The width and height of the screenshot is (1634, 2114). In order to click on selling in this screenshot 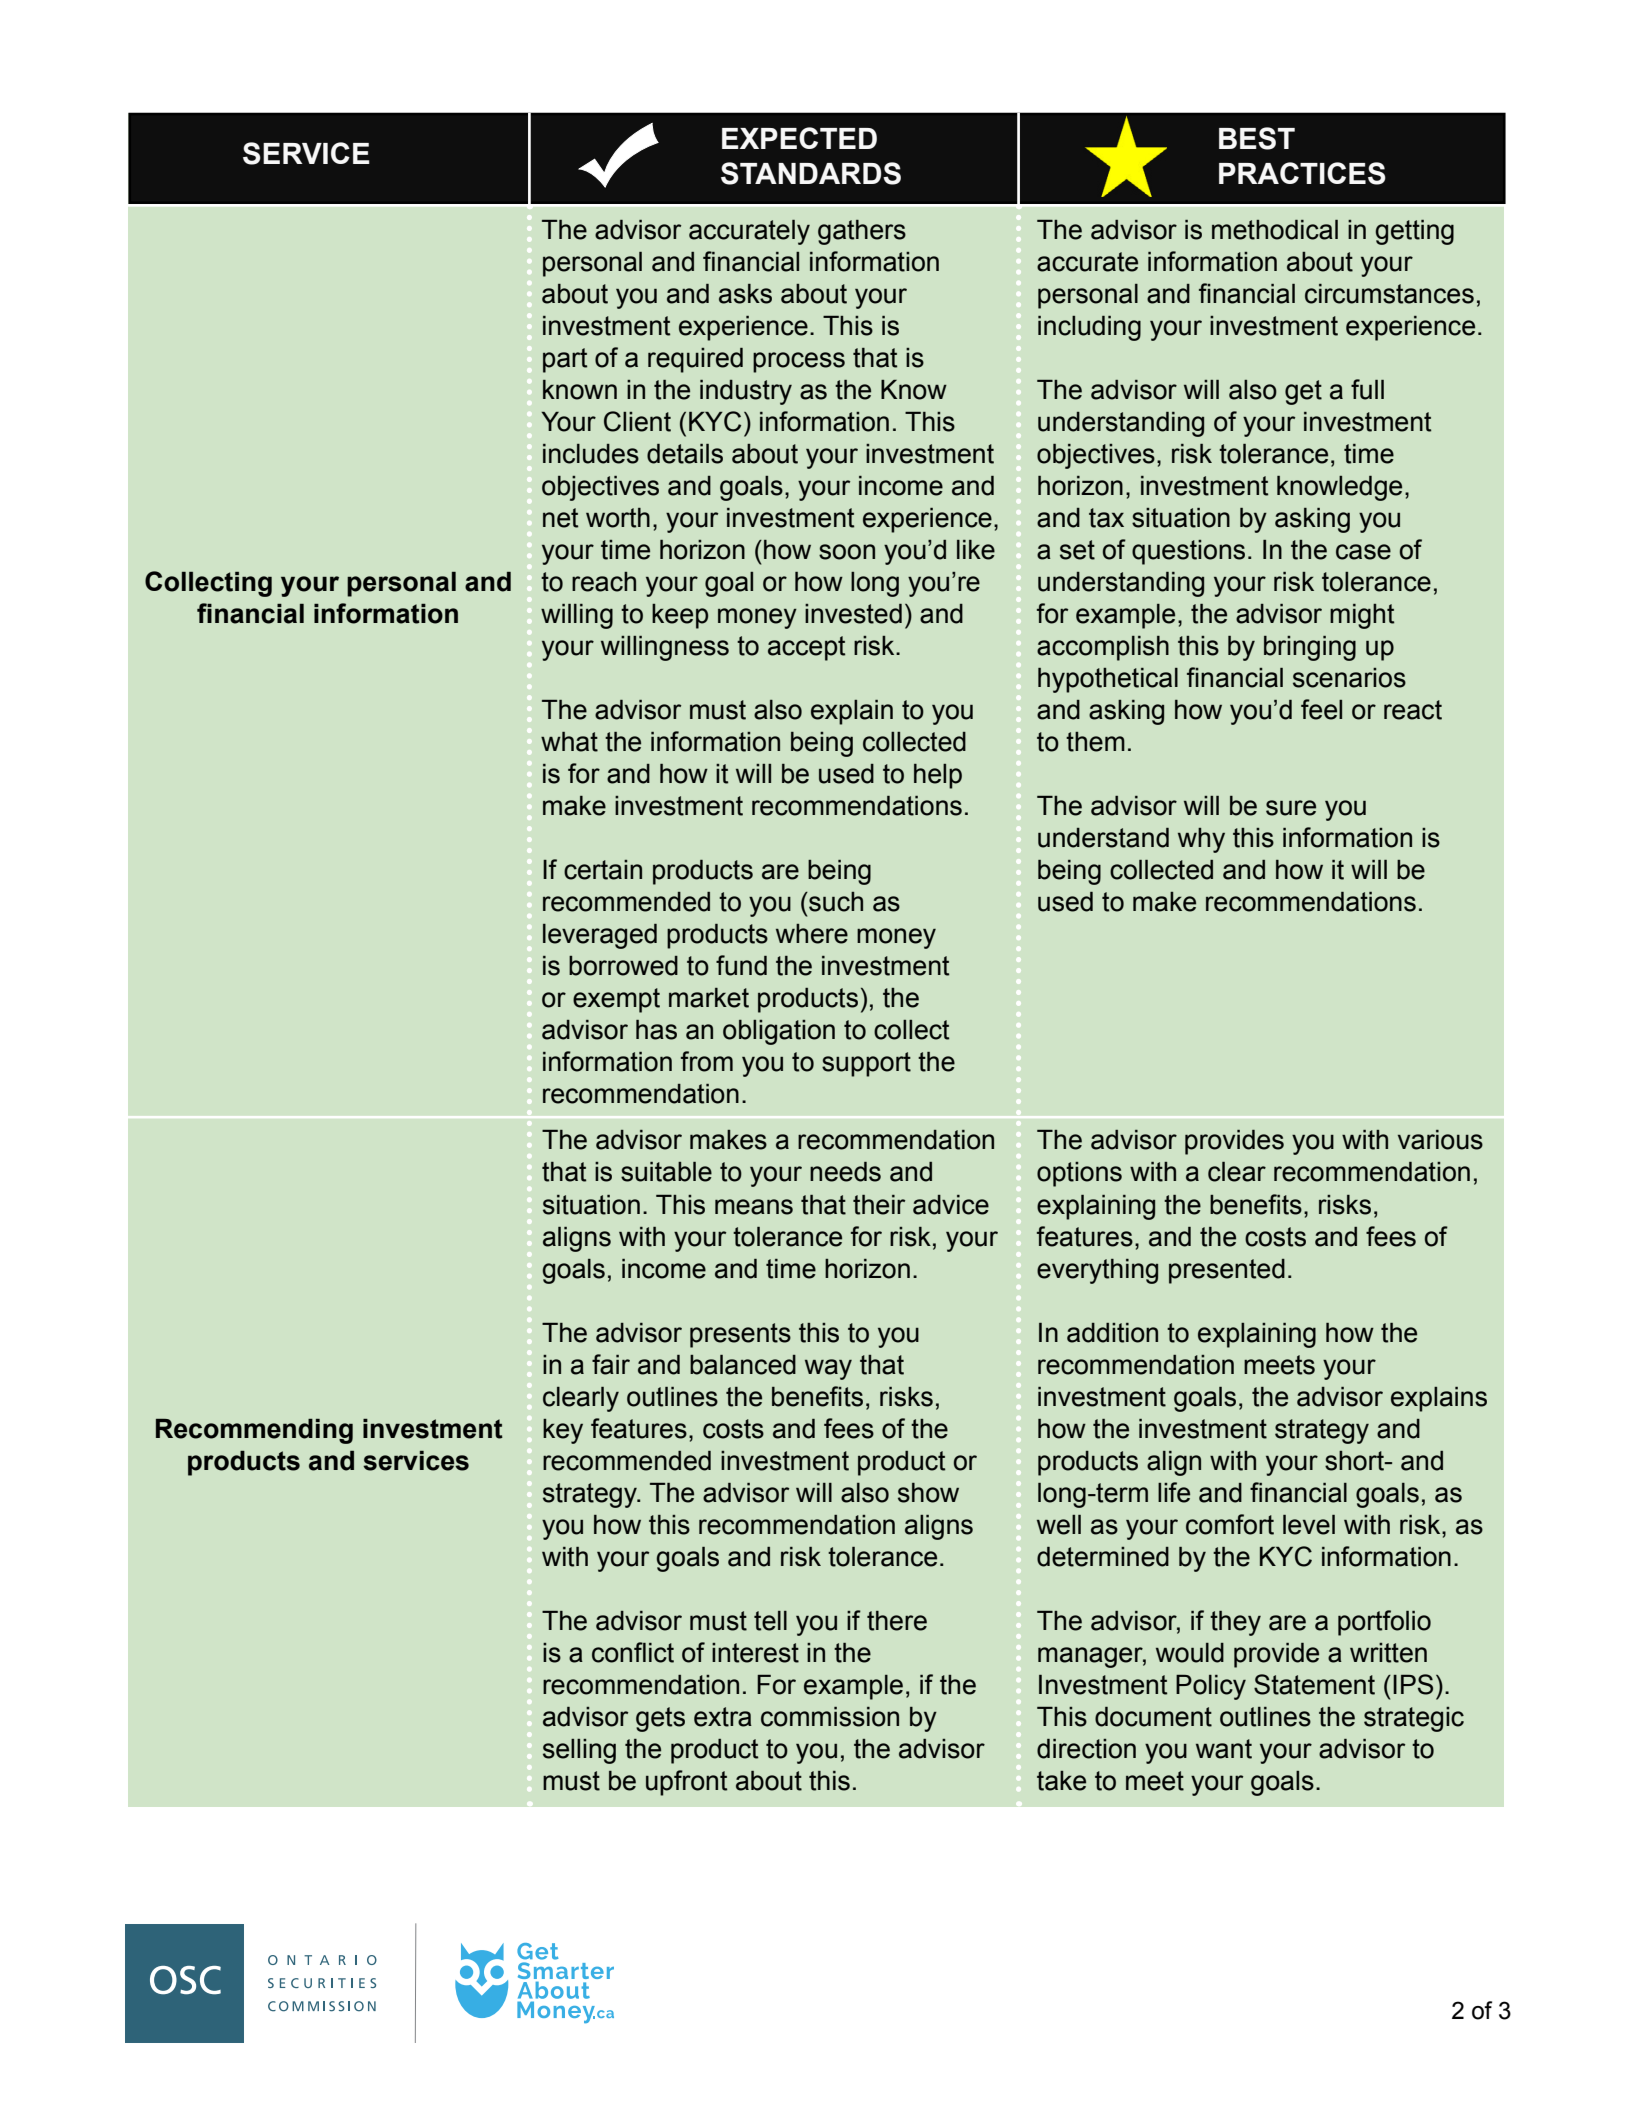, I will do `click(579, 1751)`.
